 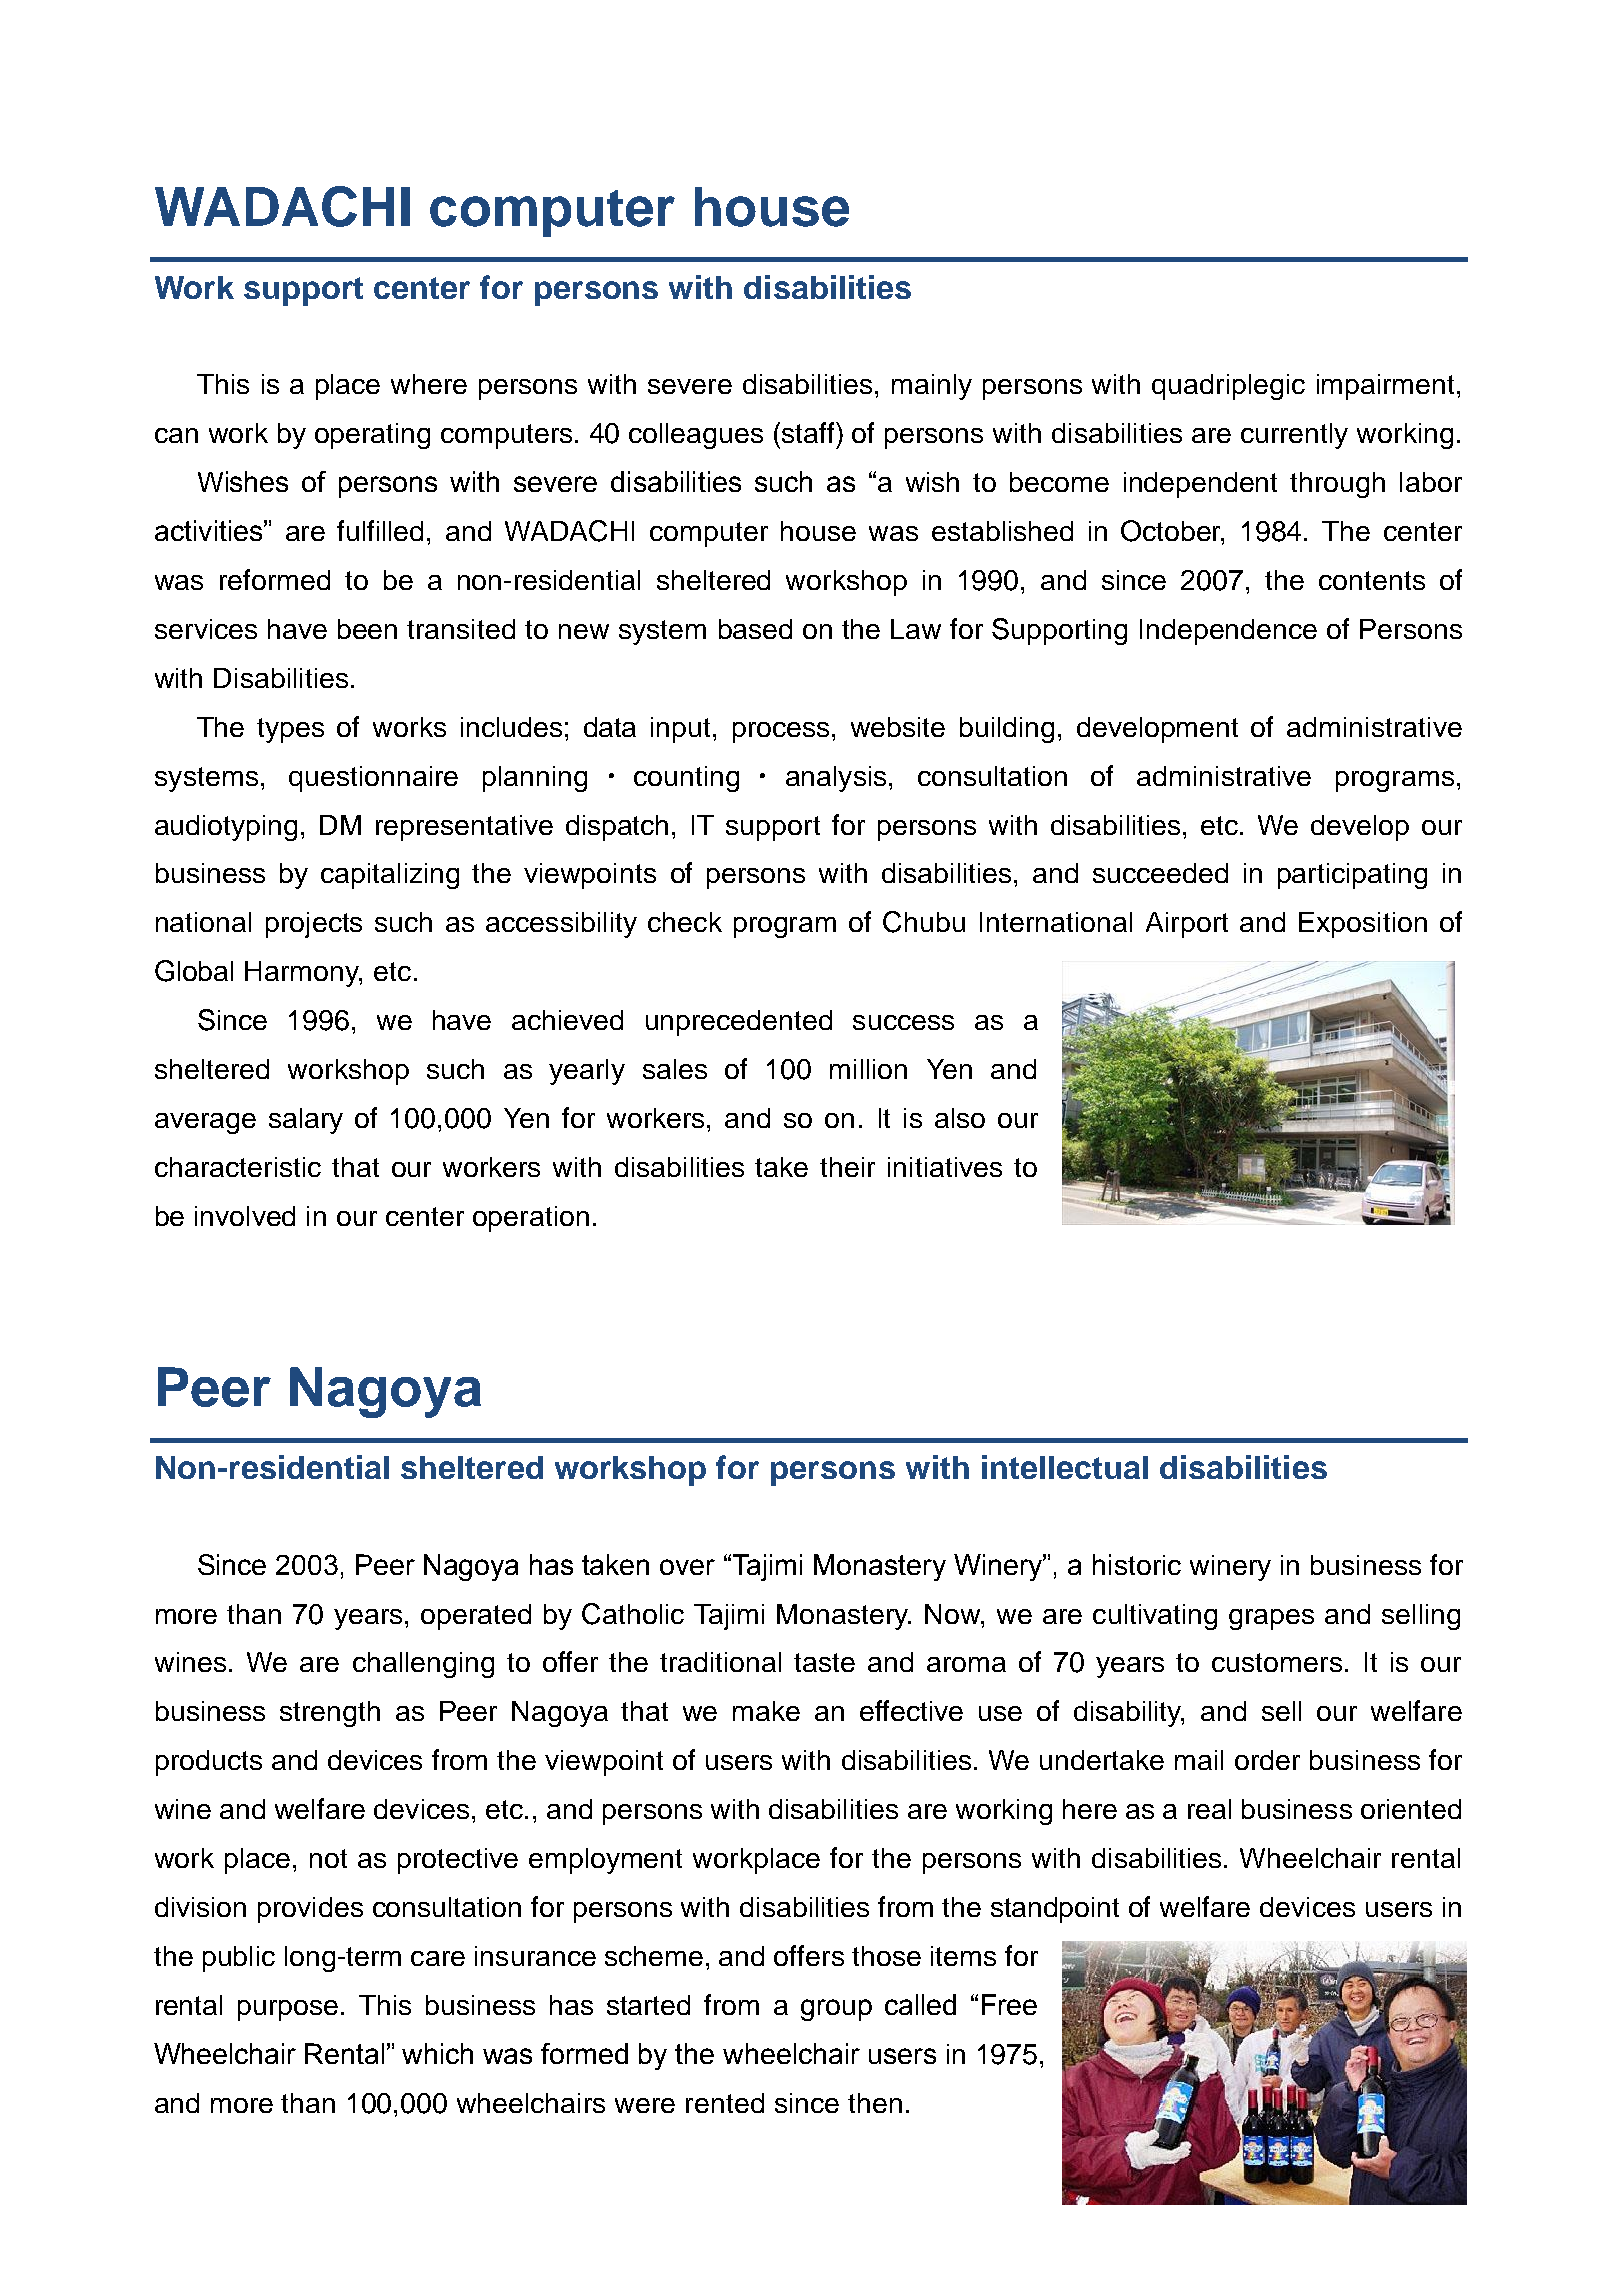 I want to click on over, so click(x=687, y=1567).
